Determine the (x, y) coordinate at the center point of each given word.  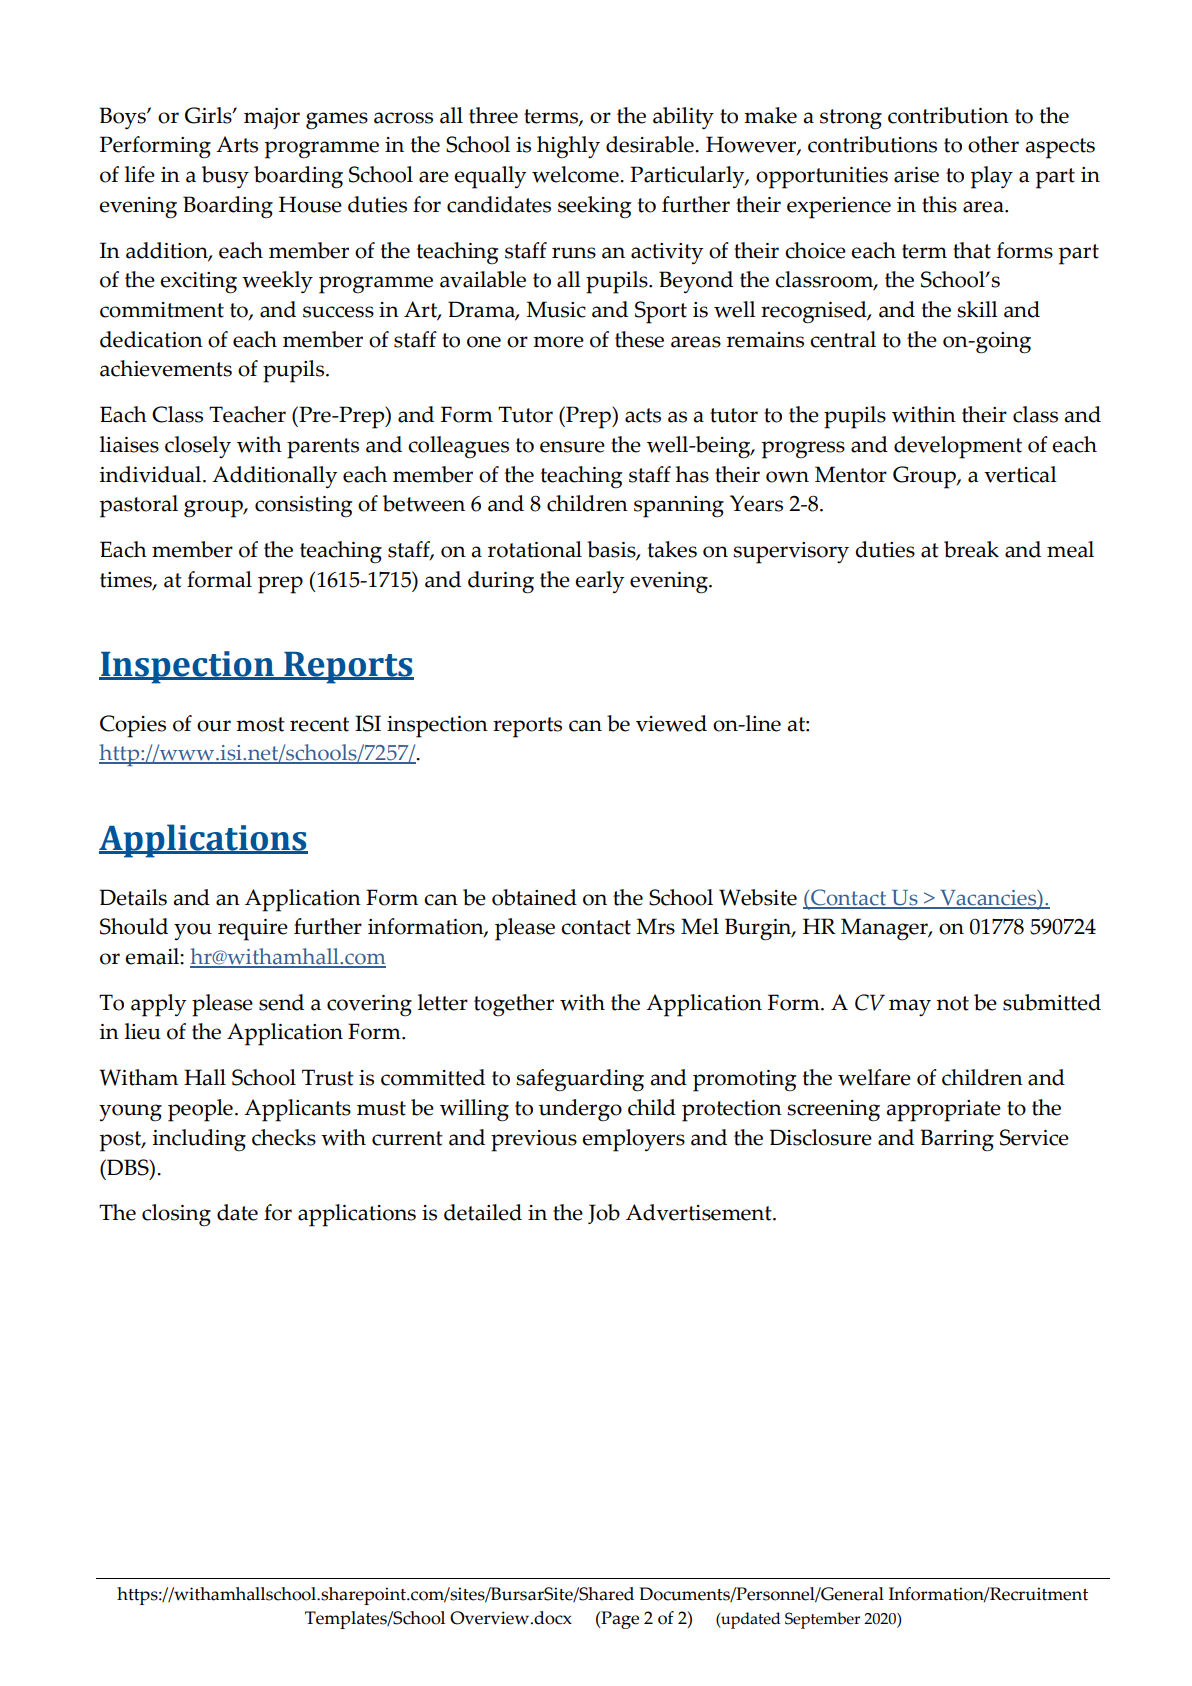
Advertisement (700, 1212)
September (822, 1620)
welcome (576, 174)
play (991, 177)
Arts (237, 144)
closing (176, 1215)
